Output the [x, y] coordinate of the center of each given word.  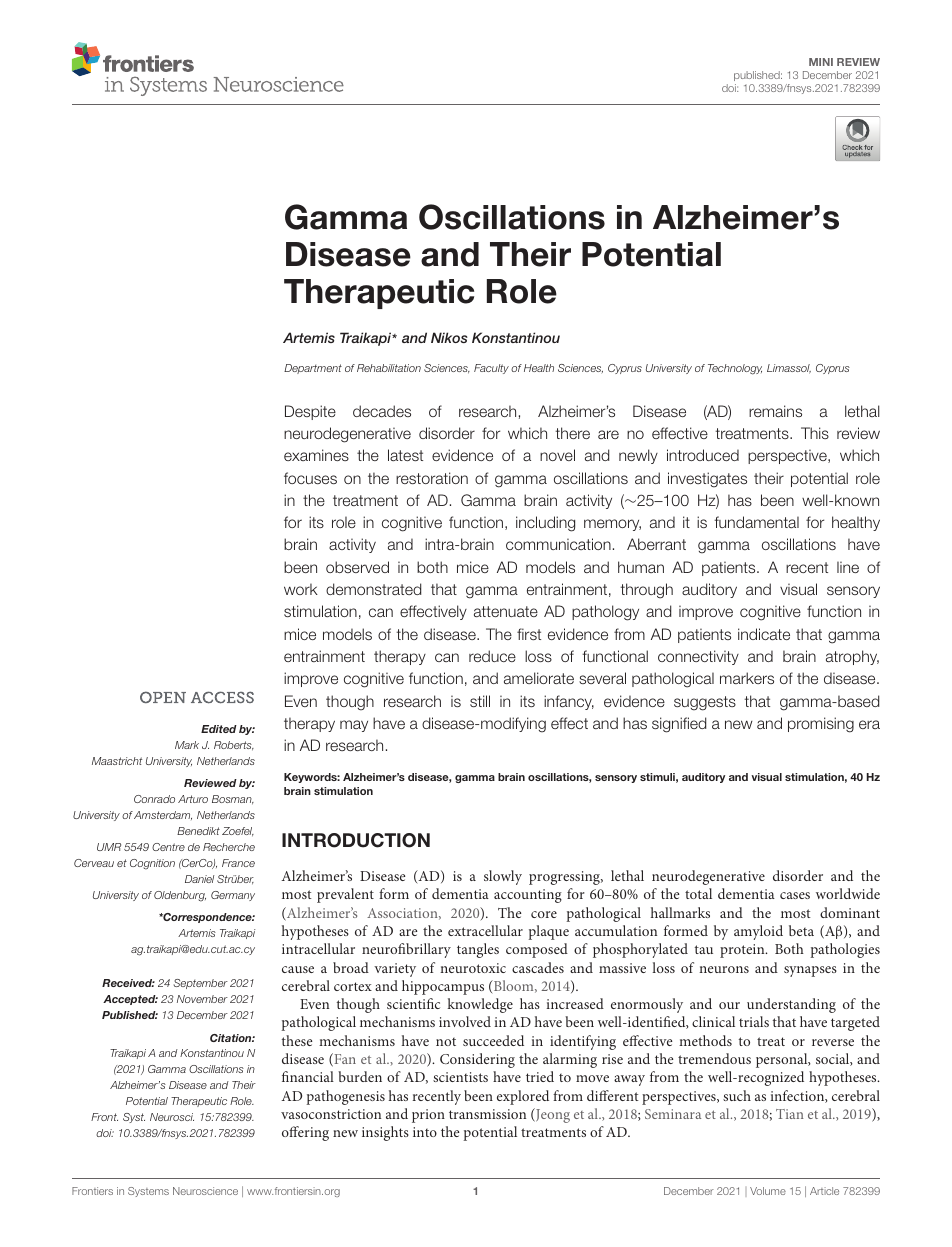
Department [313, 369]
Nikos [449, 337]
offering [305, 1133]
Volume [768, 1191]
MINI [821, 62]
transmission [487, 1114]
